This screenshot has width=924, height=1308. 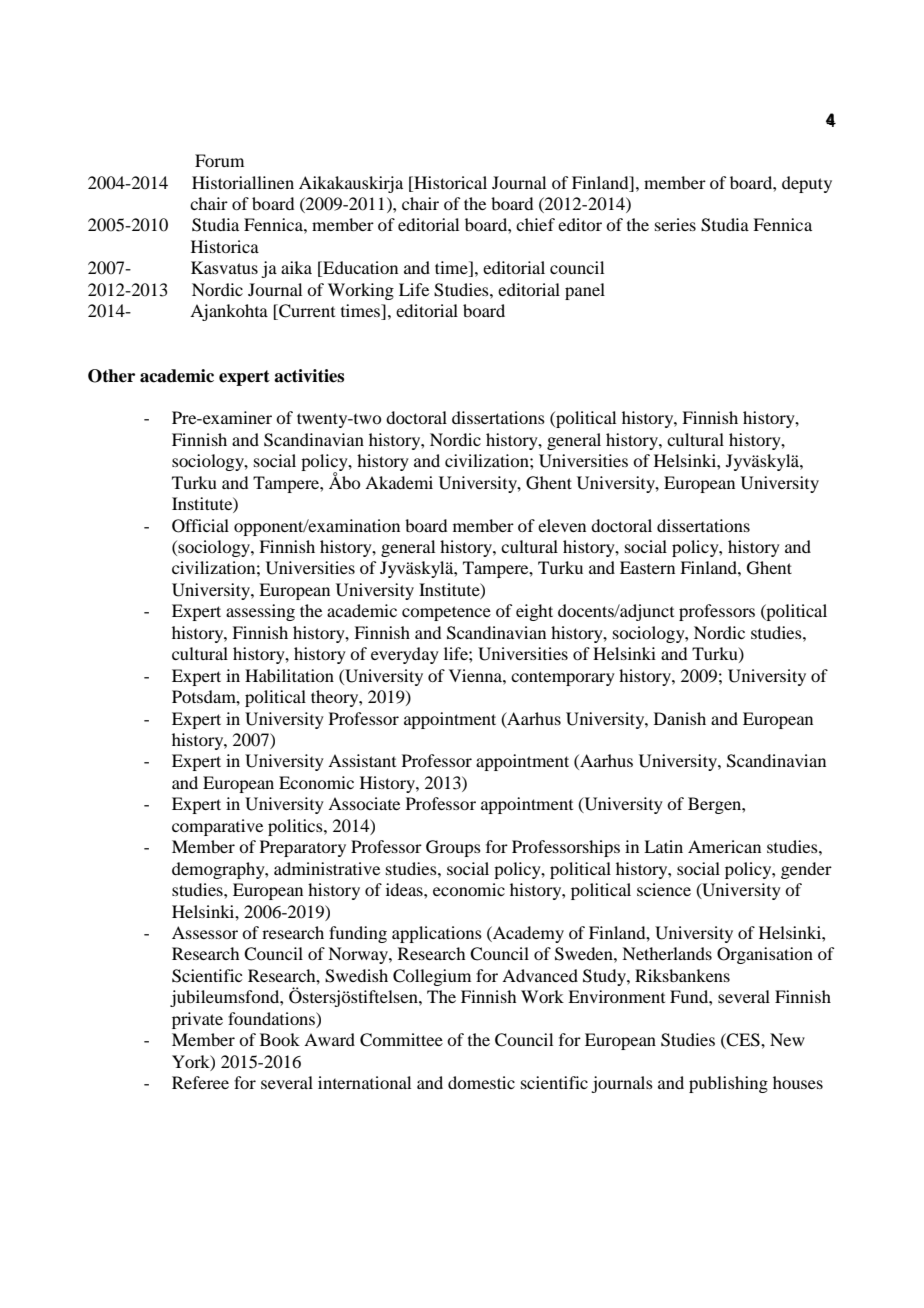 What do you see at coordinates (647, 567) in the screenshot?
I see `Eastern` at bounding box center [647, 567].
